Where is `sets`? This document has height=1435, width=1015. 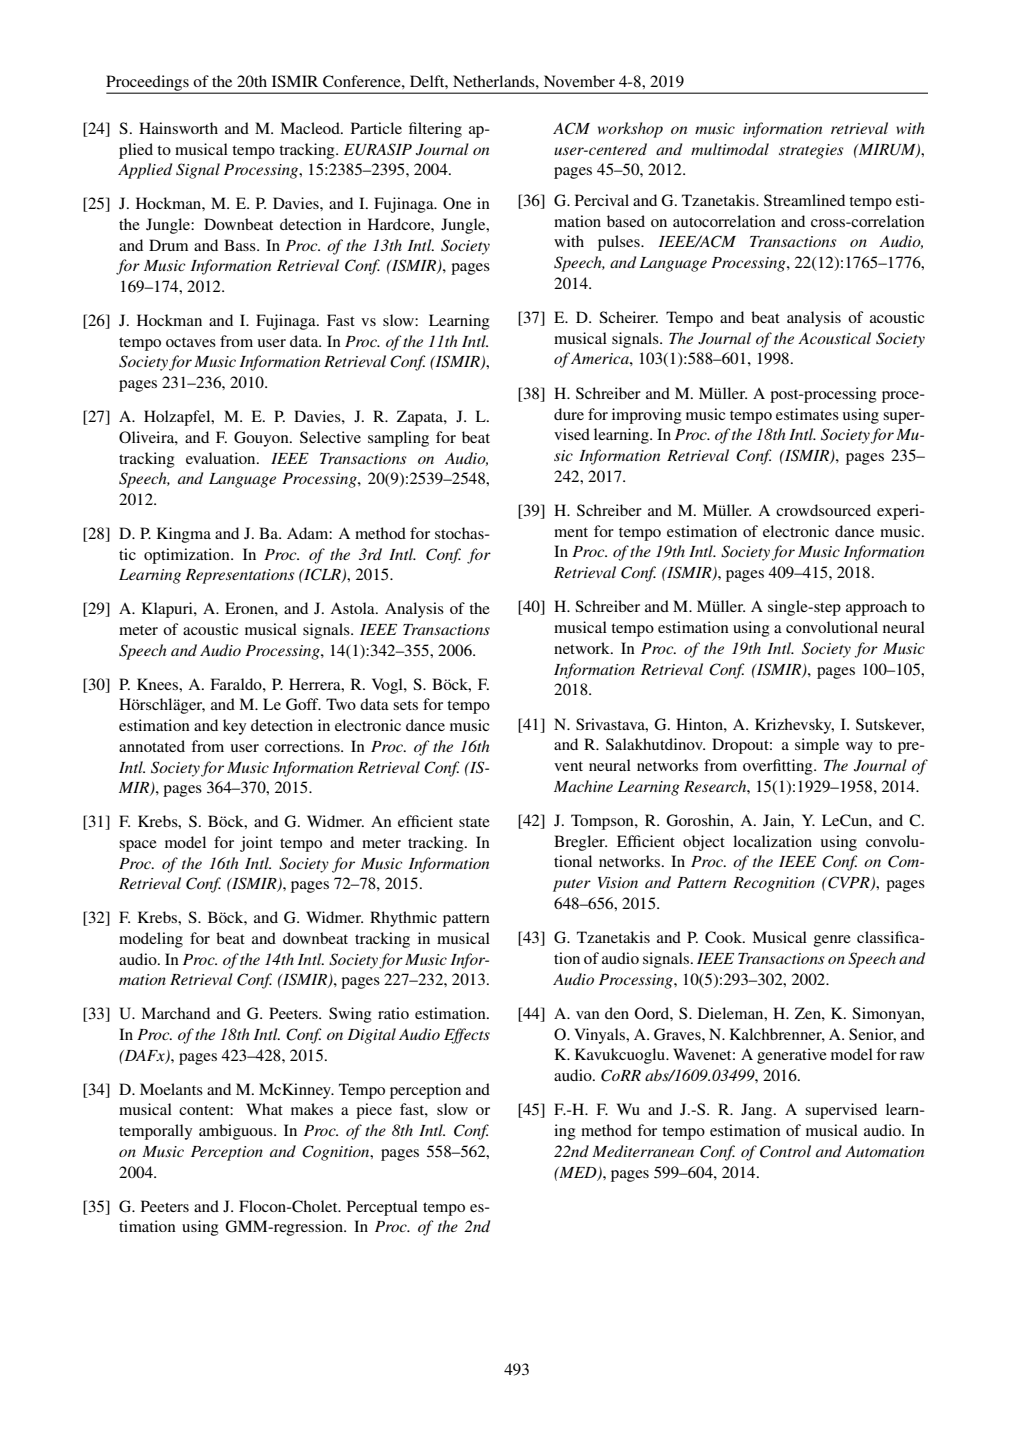 sets is located at coordinates (405, 705).
